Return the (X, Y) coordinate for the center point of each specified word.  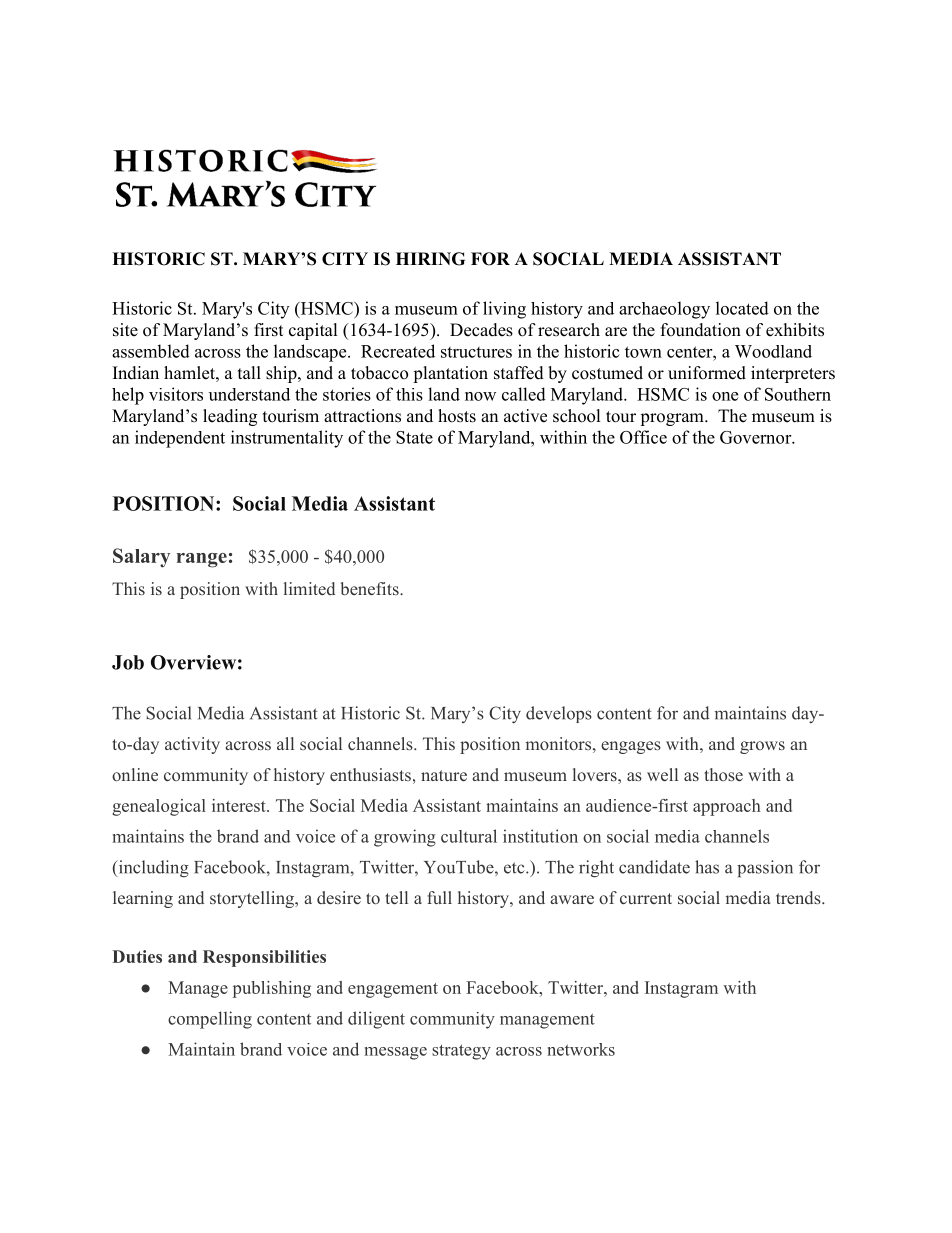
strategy (461, 1052)
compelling (210, 1020)
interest (240, 805)
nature (444, 775)
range (202, 560)
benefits (371, 588)
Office (643, 437)
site (125, 330)
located (742, 308)
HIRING (430, 259)
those (724, 774)
